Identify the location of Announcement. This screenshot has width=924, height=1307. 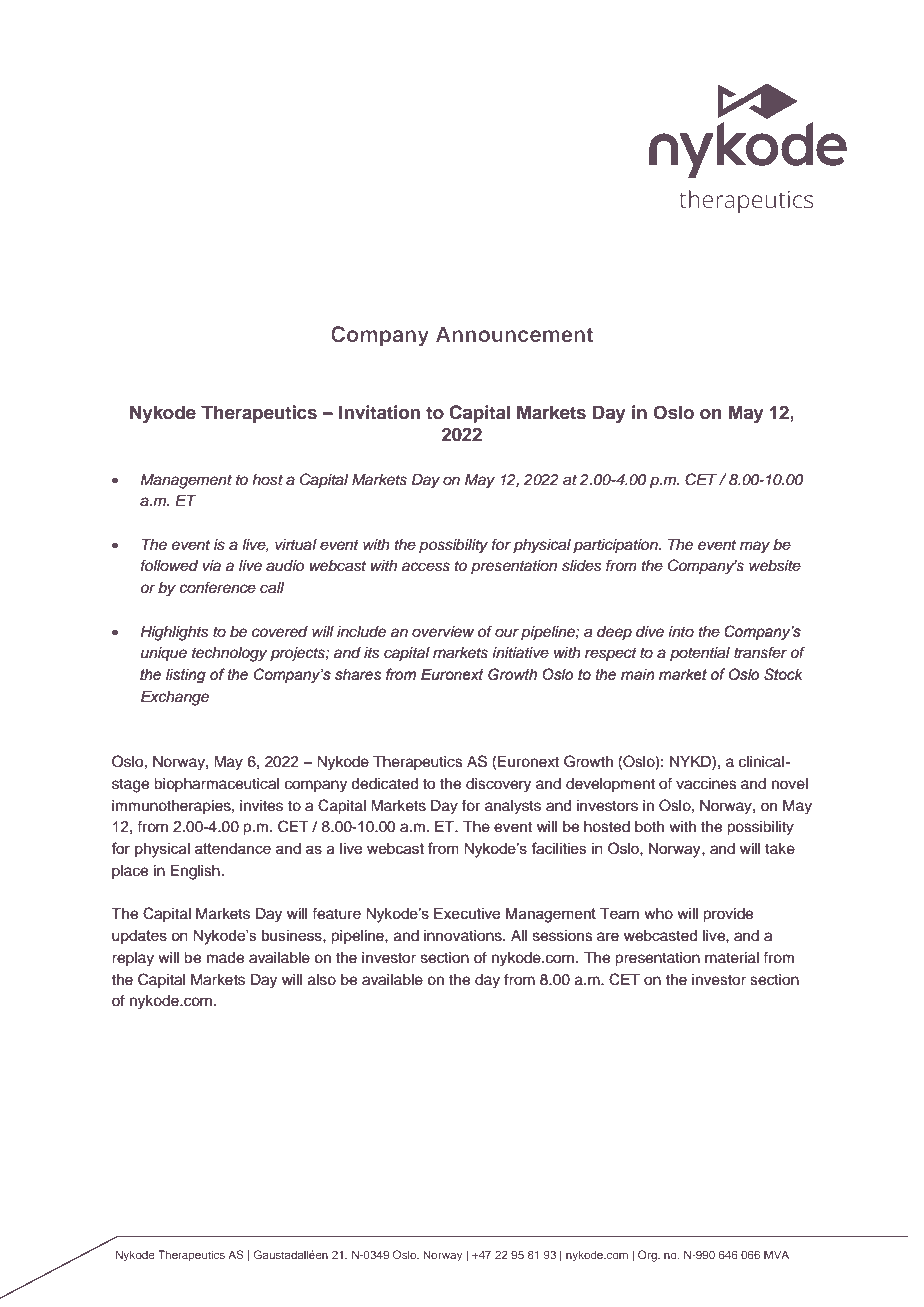
(514, 334).
